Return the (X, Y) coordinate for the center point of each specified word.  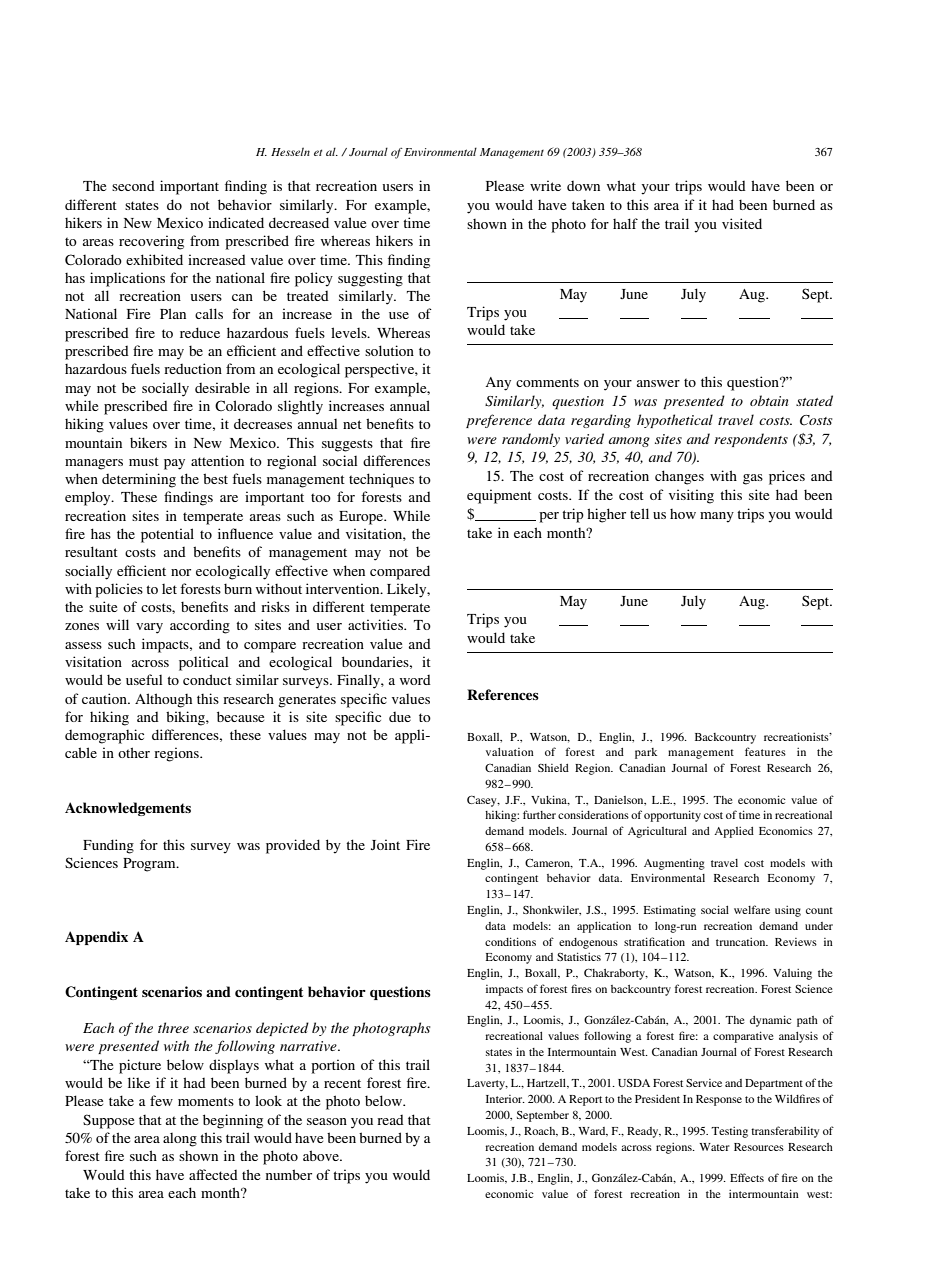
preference (499, 421)
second (133, 186)
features (765, 751)
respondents (751, 440)
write (545, 185)
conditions (510, 941)
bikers (148, 442)
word (415, 680)
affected (213, 1174)
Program (150, 865)
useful (144, 679)
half (625, 223)
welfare (752, 909)
